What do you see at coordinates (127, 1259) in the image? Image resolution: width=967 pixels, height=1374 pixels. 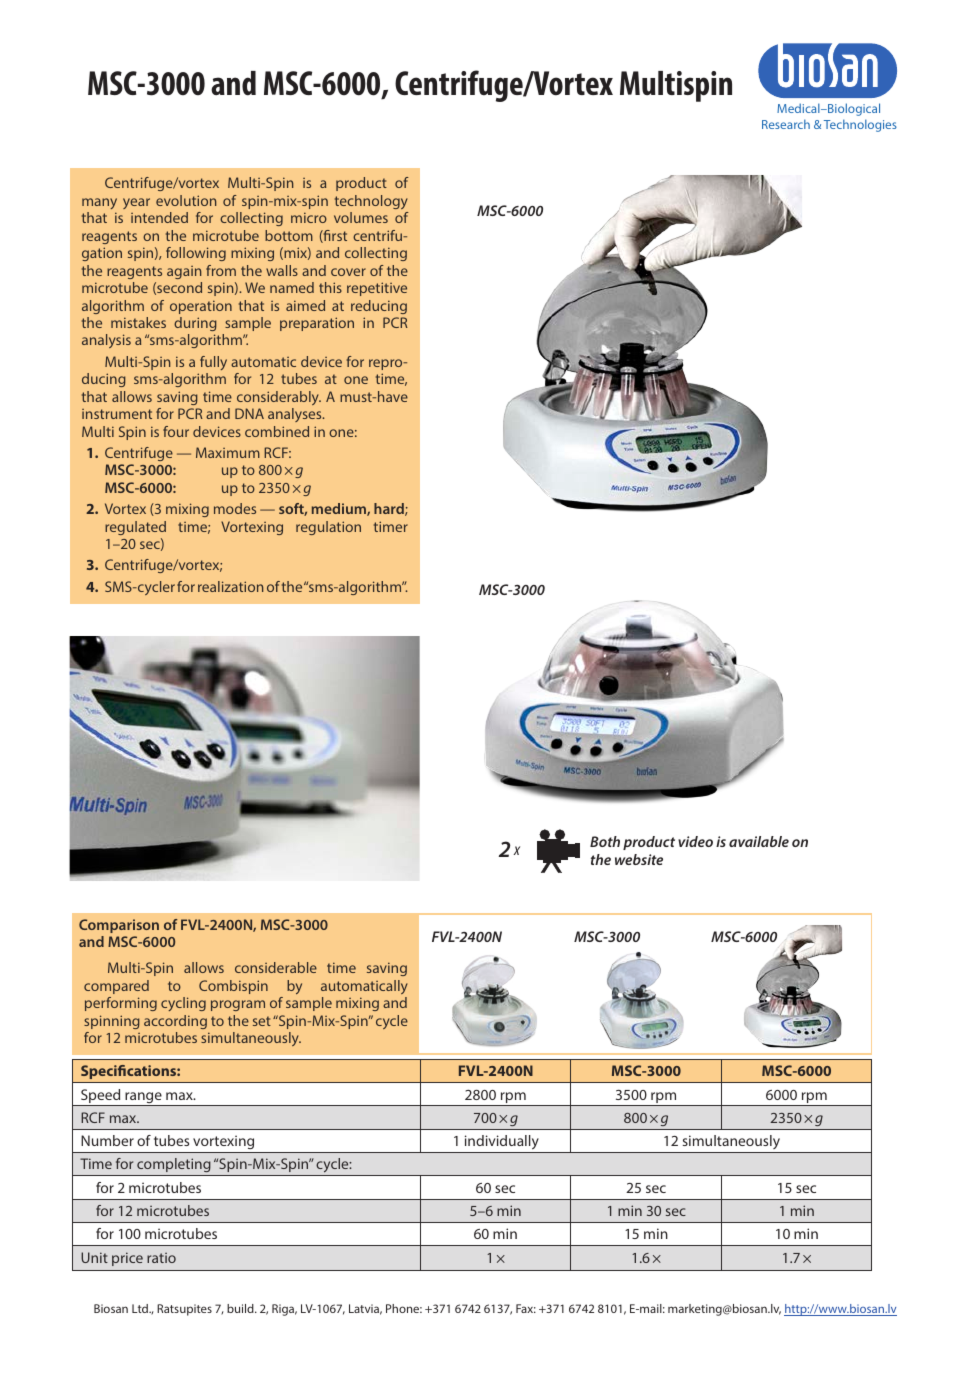 I see `price` at bounding box center [127, 1259].
